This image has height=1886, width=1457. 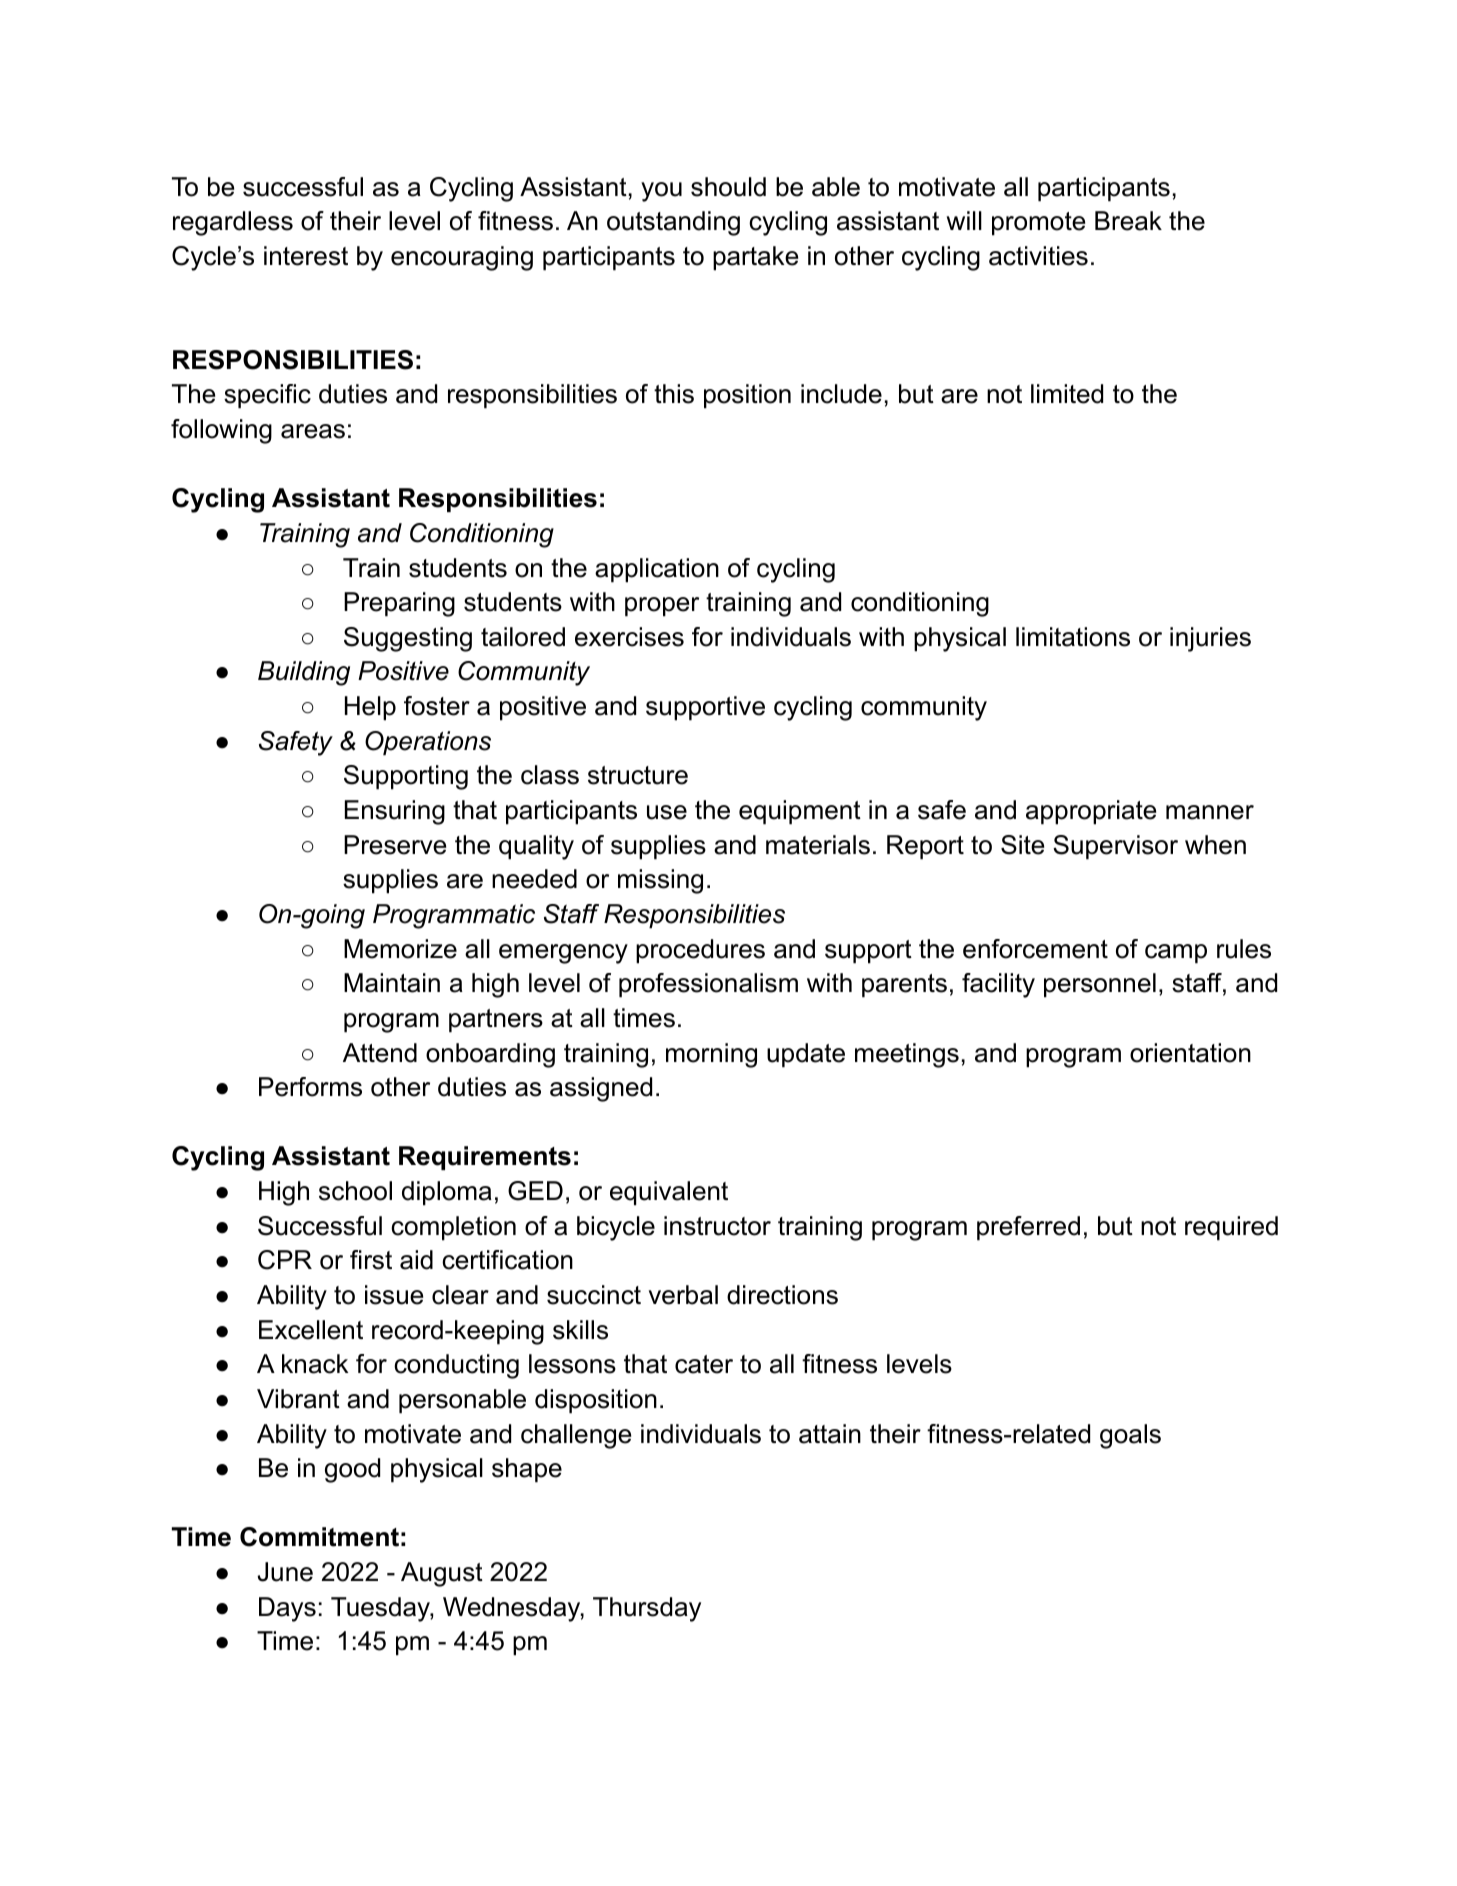 What do you see at coordinates (380, 1053) in the image?
I see `Attend` at bounding box center [380, 1053].
